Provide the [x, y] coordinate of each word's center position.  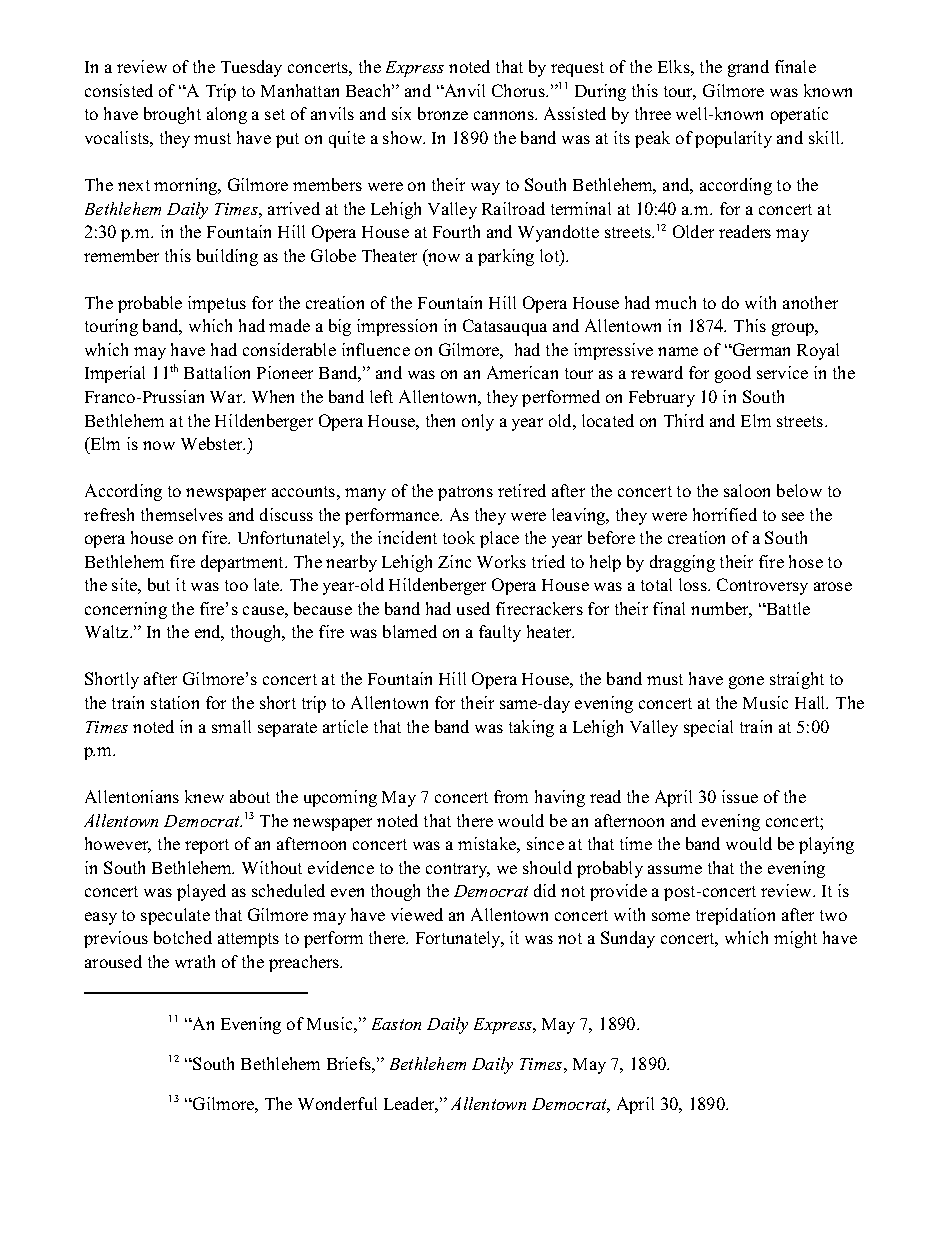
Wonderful [337, 1103]
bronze [443, 113]
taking [531, 728]
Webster [213, 443]
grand [748, 68]
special [708, 728]
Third [684, 420]
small [231, 726]
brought [172, 115]
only [478, 422]
